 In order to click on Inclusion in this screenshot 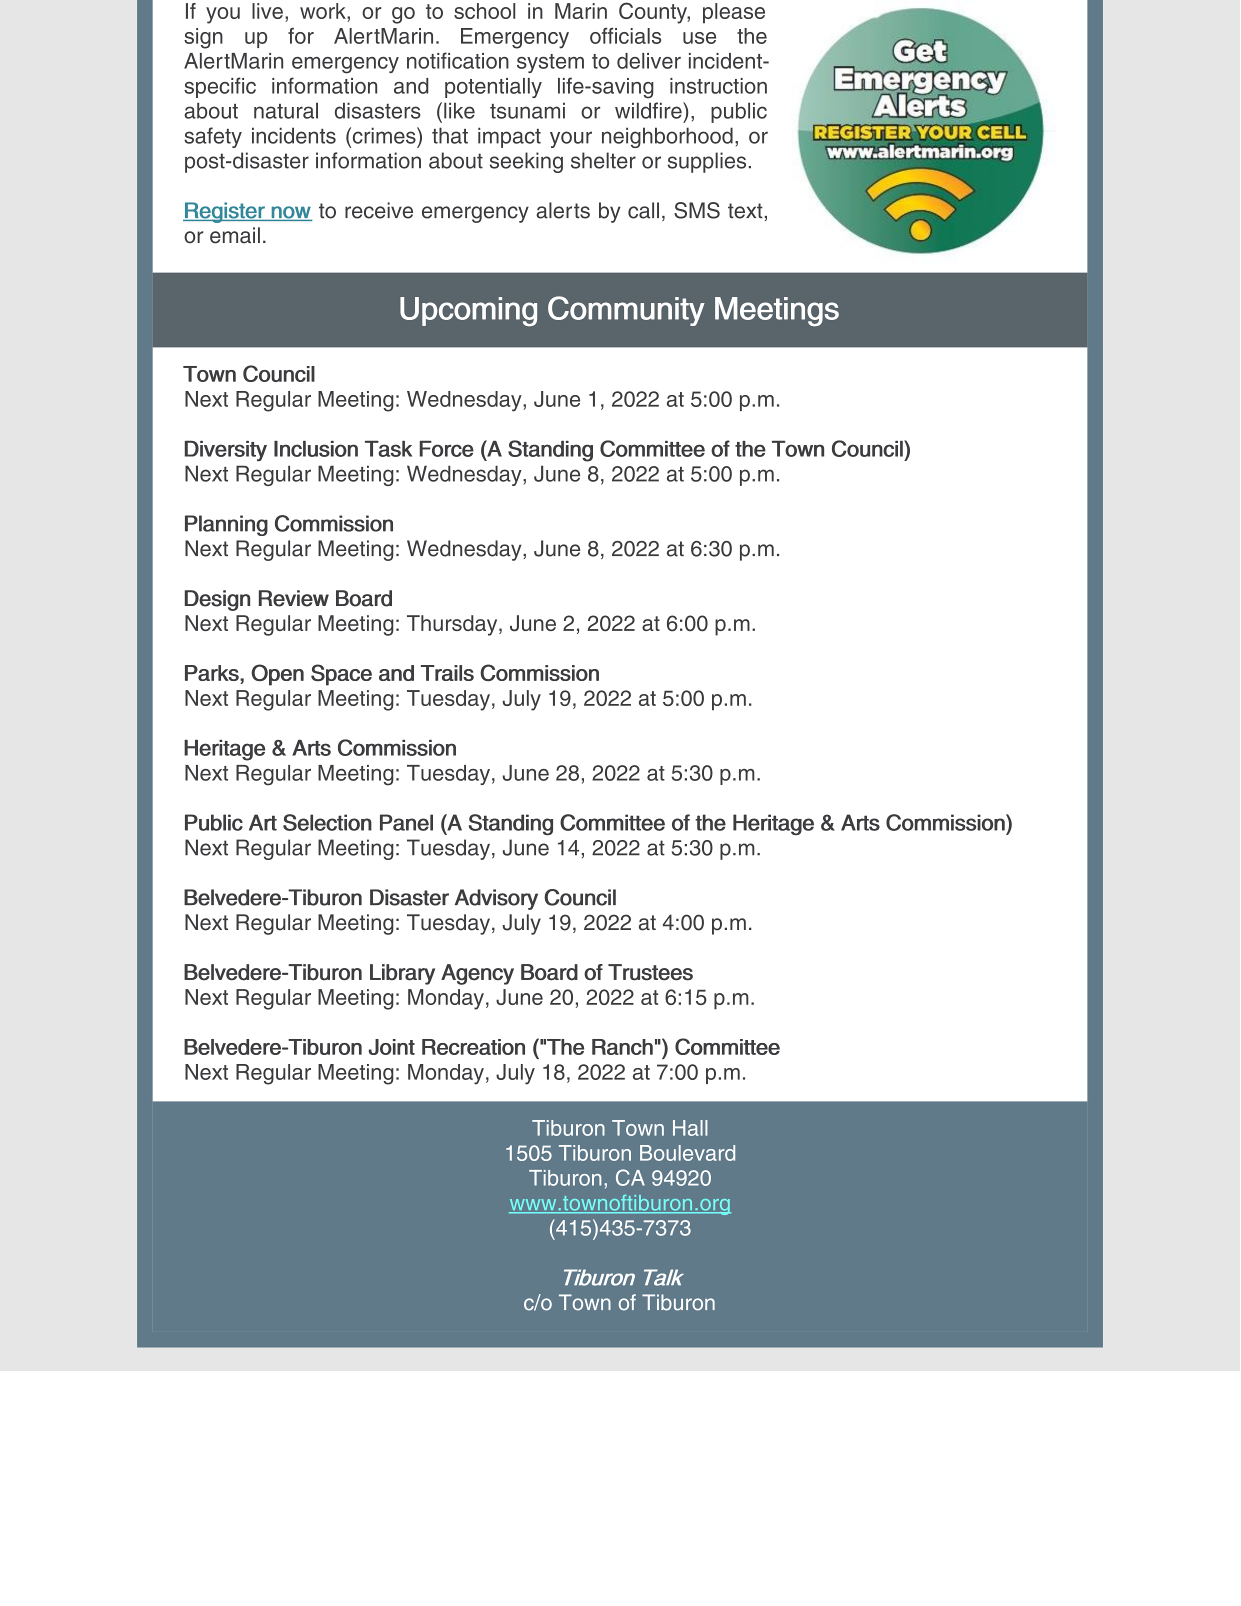, I will do `click(316, 448)`.
